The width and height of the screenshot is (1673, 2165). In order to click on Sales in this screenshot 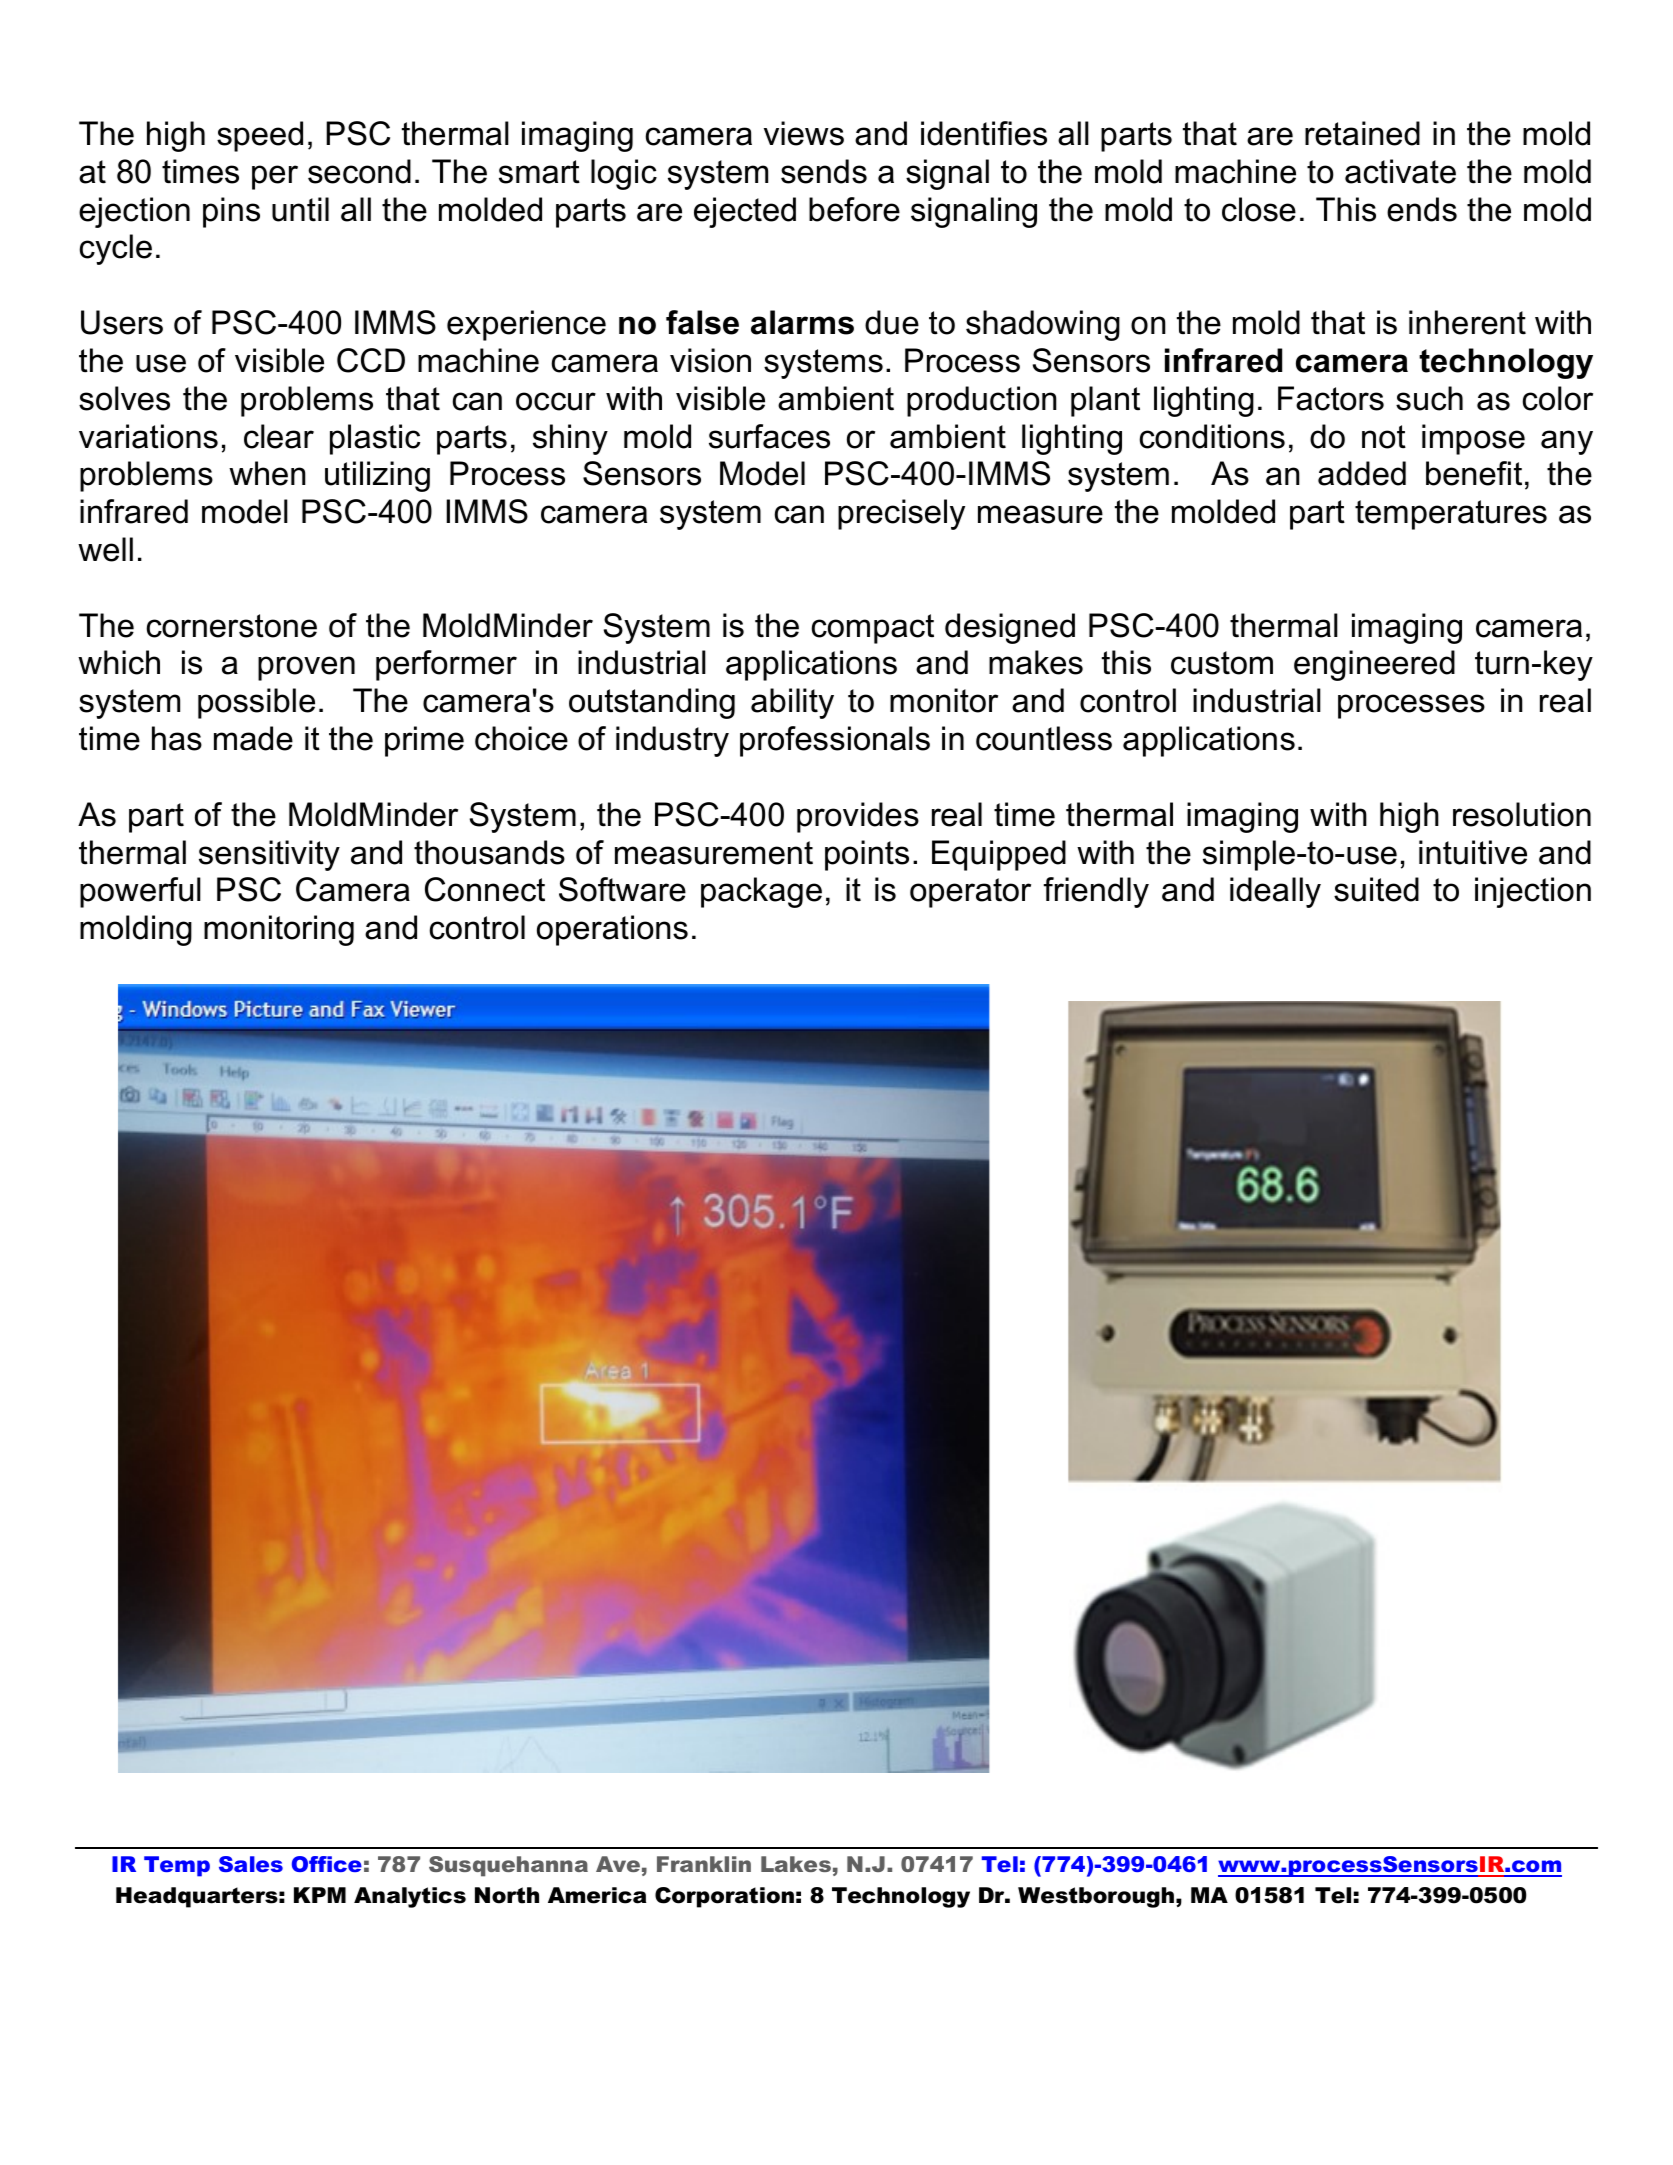, I will do `click(251, 1864)`.
